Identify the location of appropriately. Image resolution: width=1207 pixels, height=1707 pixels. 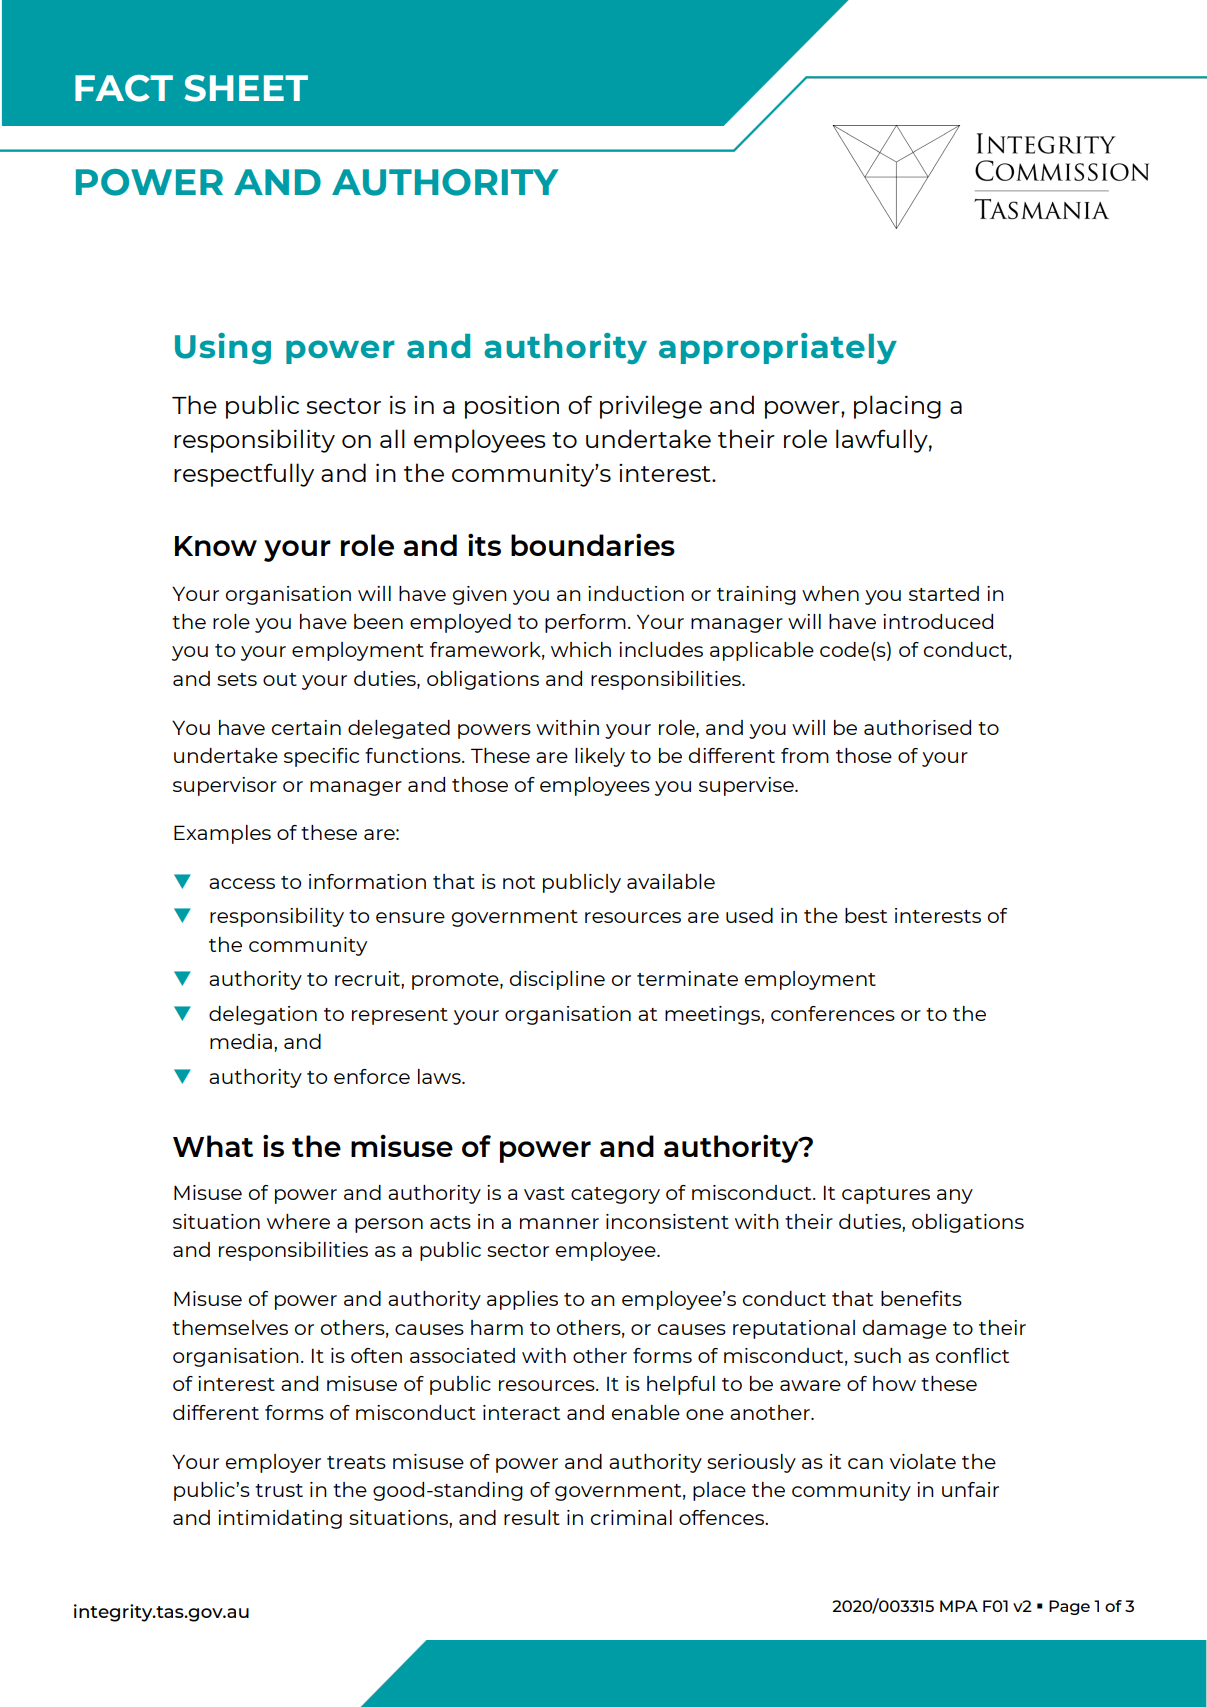
(778, 348).
